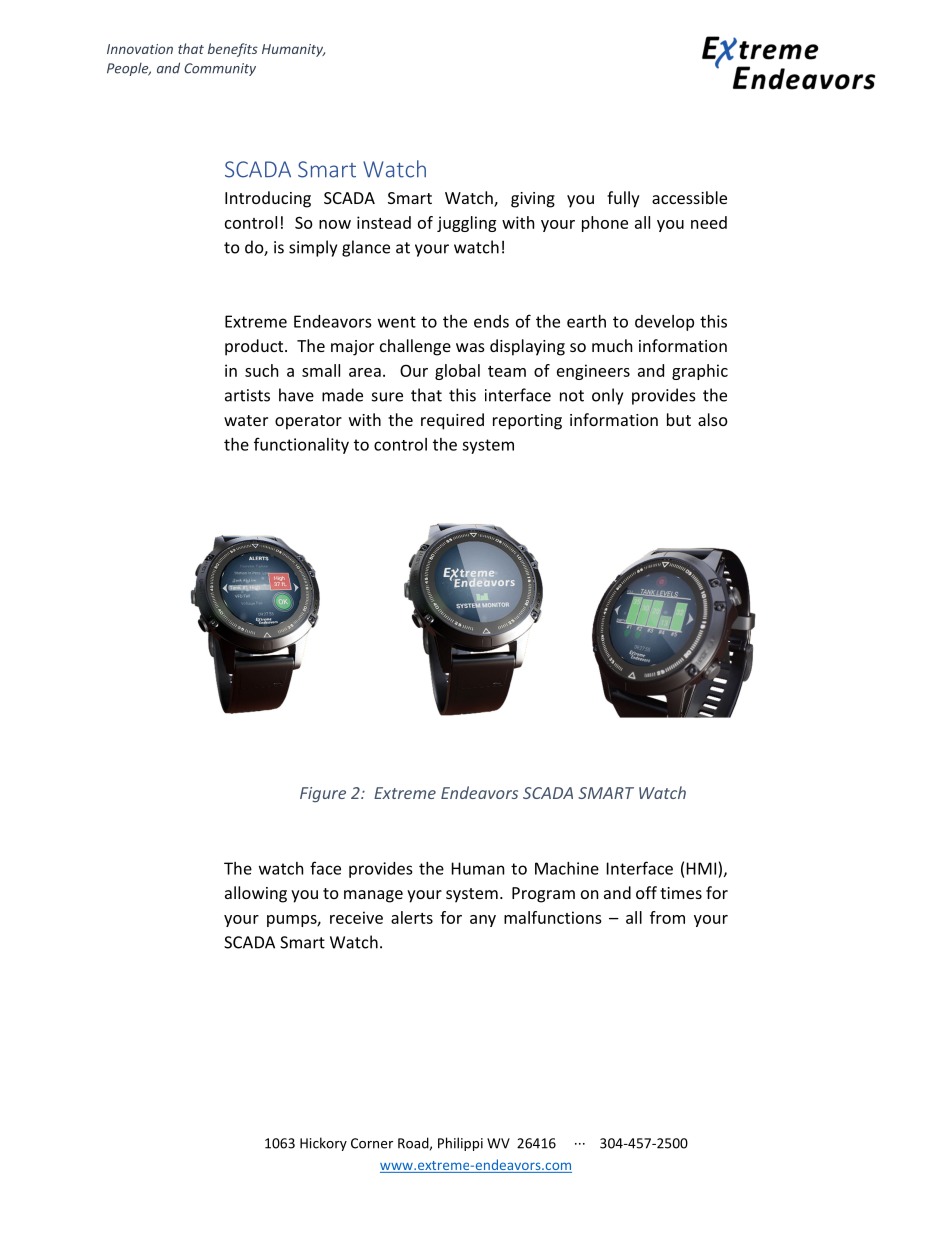 The image size is (952, 1233). Describe the element at coordinates (460, 1144) in the document. I see `Philippi` at that location.
